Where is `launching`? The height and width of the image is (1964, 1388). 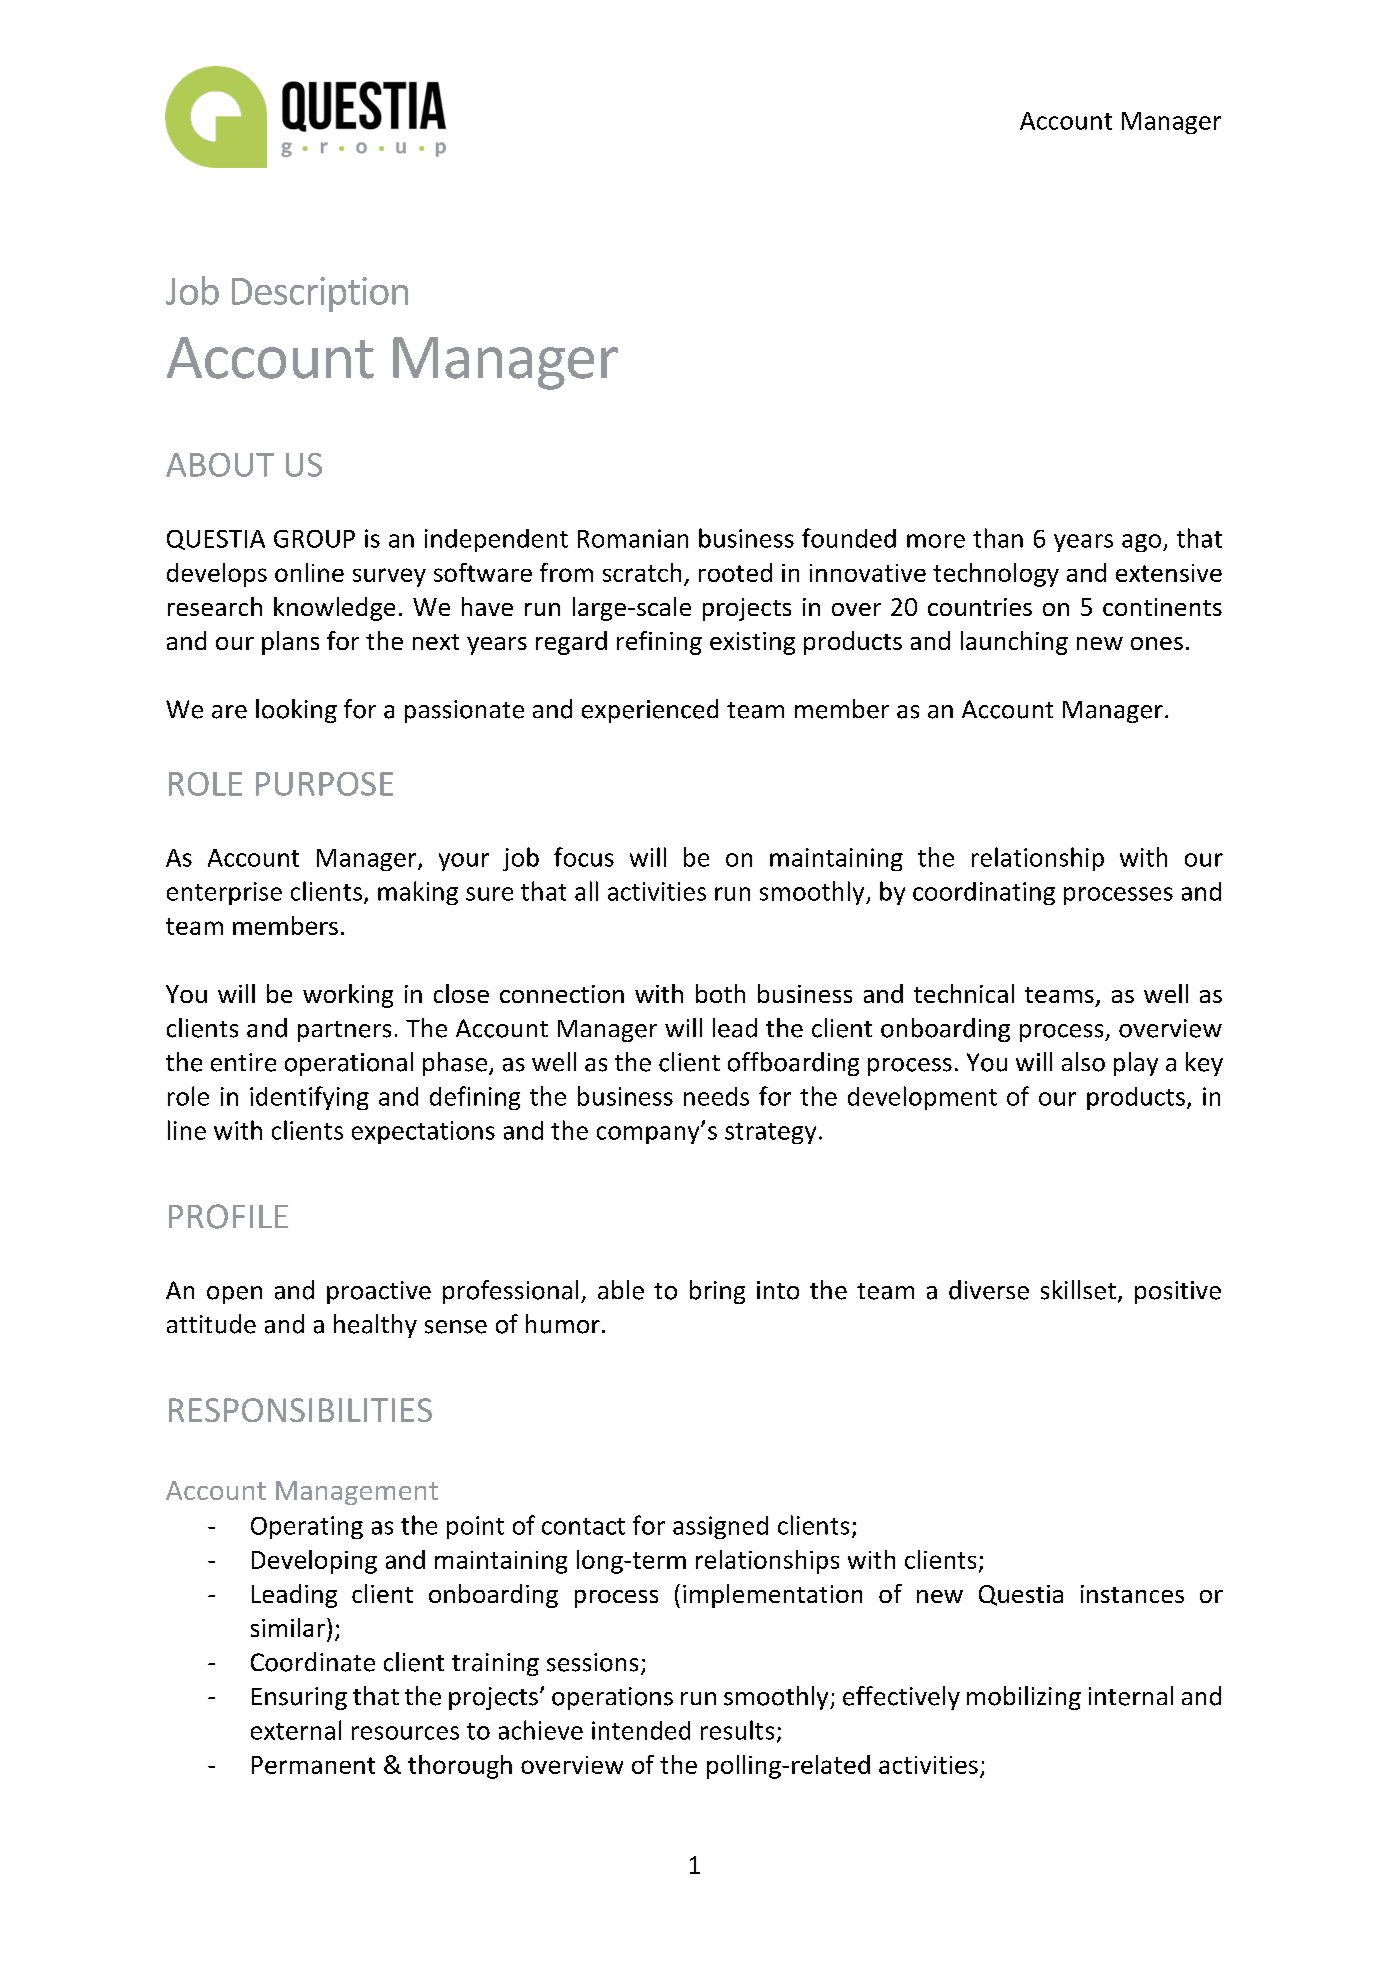 launching is located at coordinates (1014, 643).
